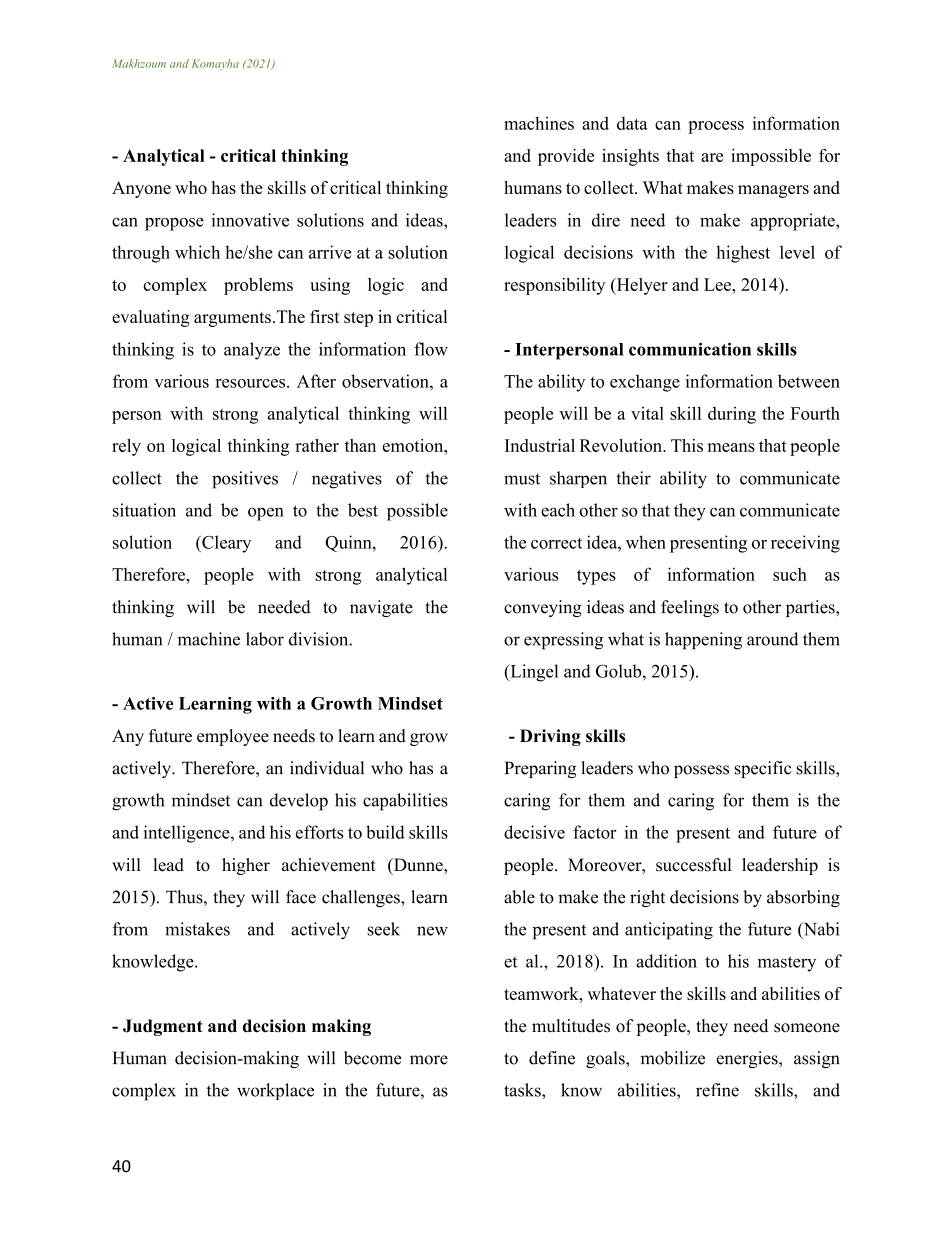  Describe the element at coordinates (543, 608) in the page. I see `conveying` at that location.
